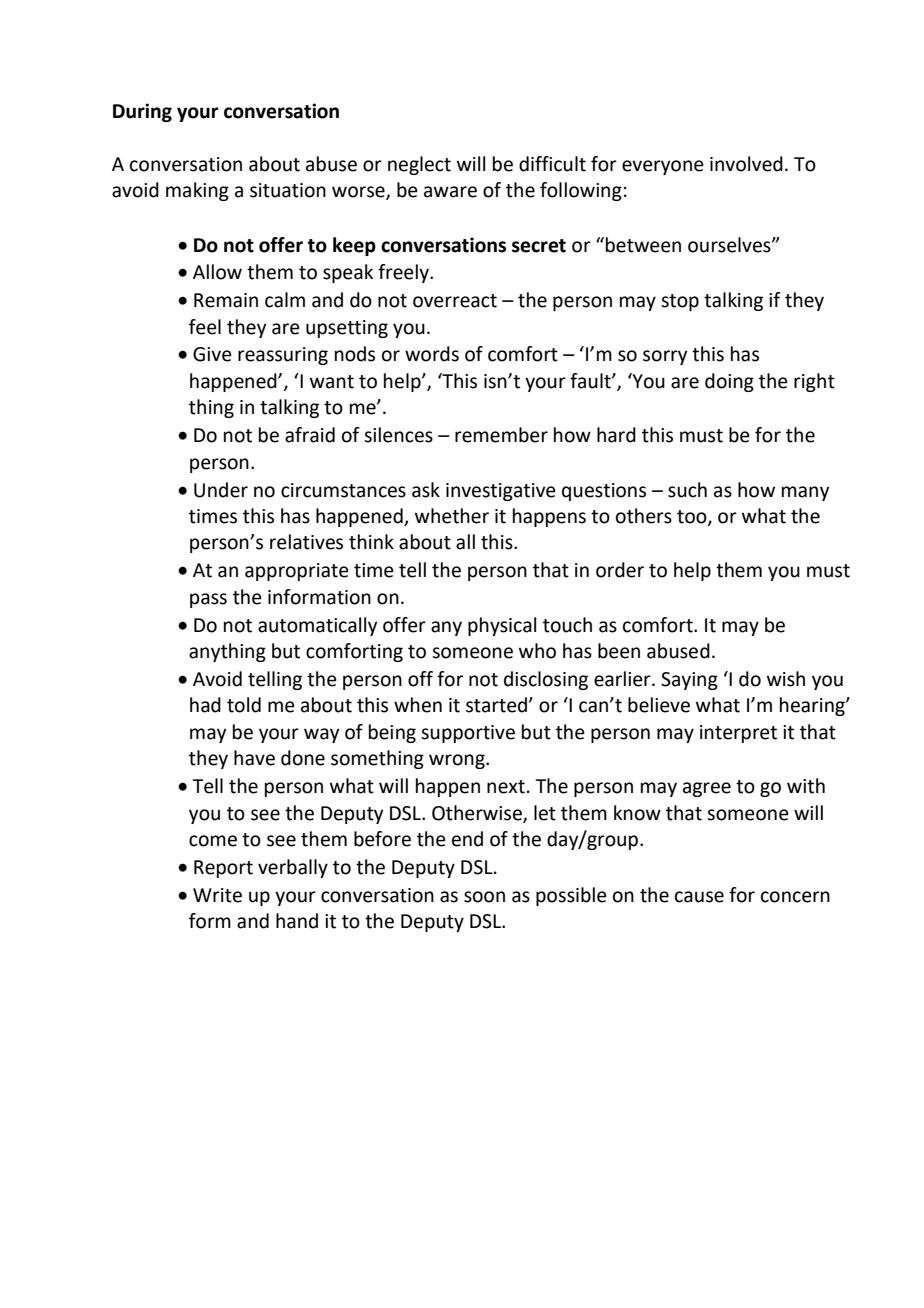  I want to click on involved, so click(746, 164).
